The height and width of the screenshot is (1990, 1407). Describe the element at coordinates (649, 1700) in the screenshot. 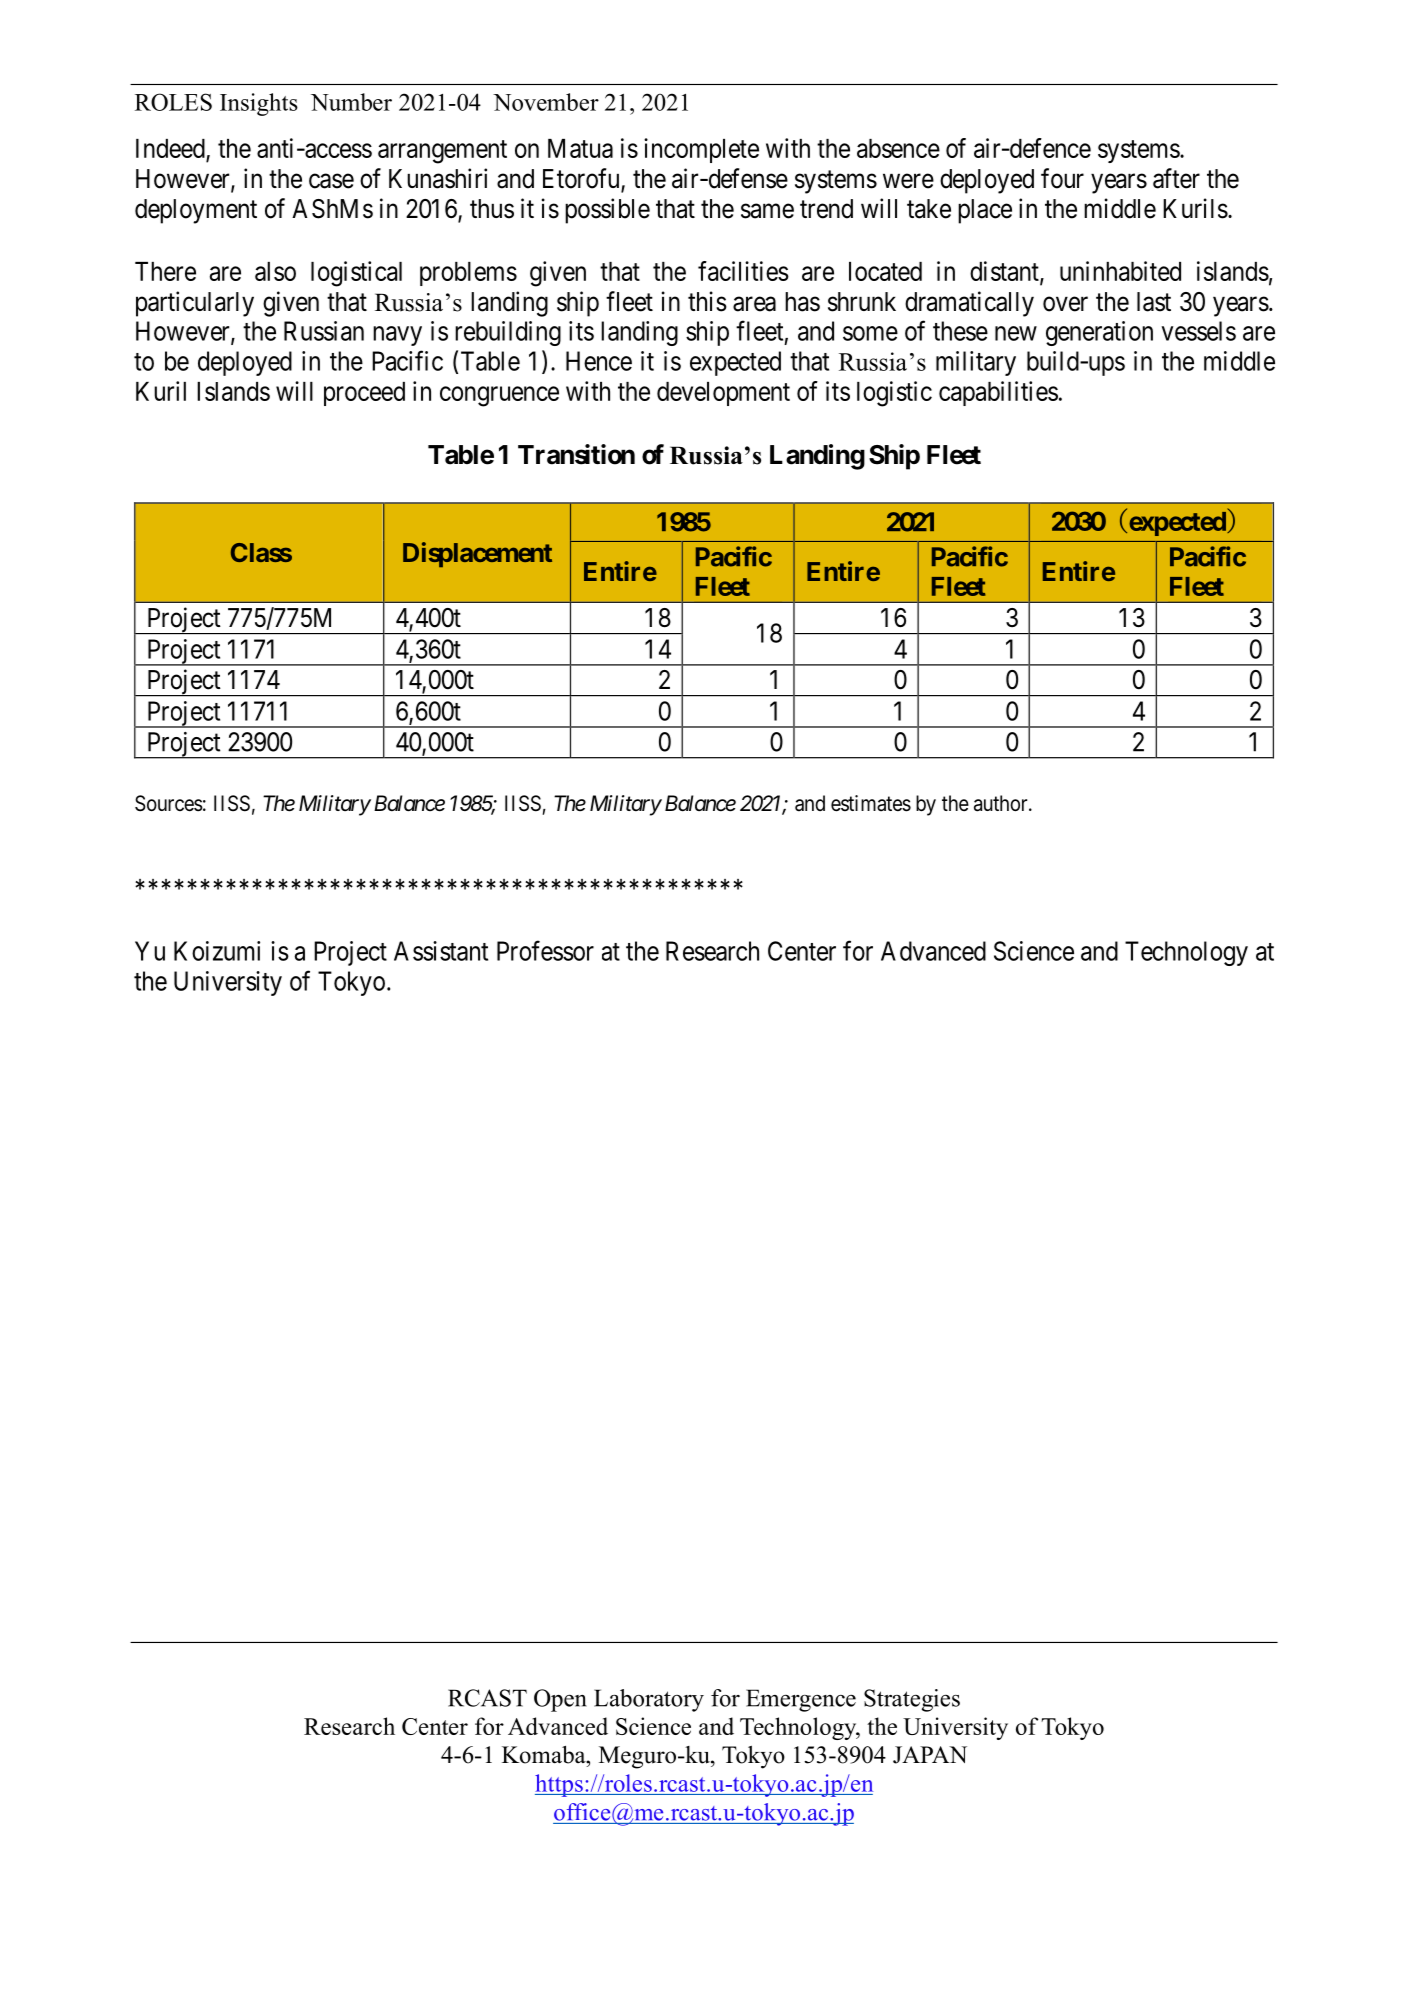

I see `Laboratory` at that location.
